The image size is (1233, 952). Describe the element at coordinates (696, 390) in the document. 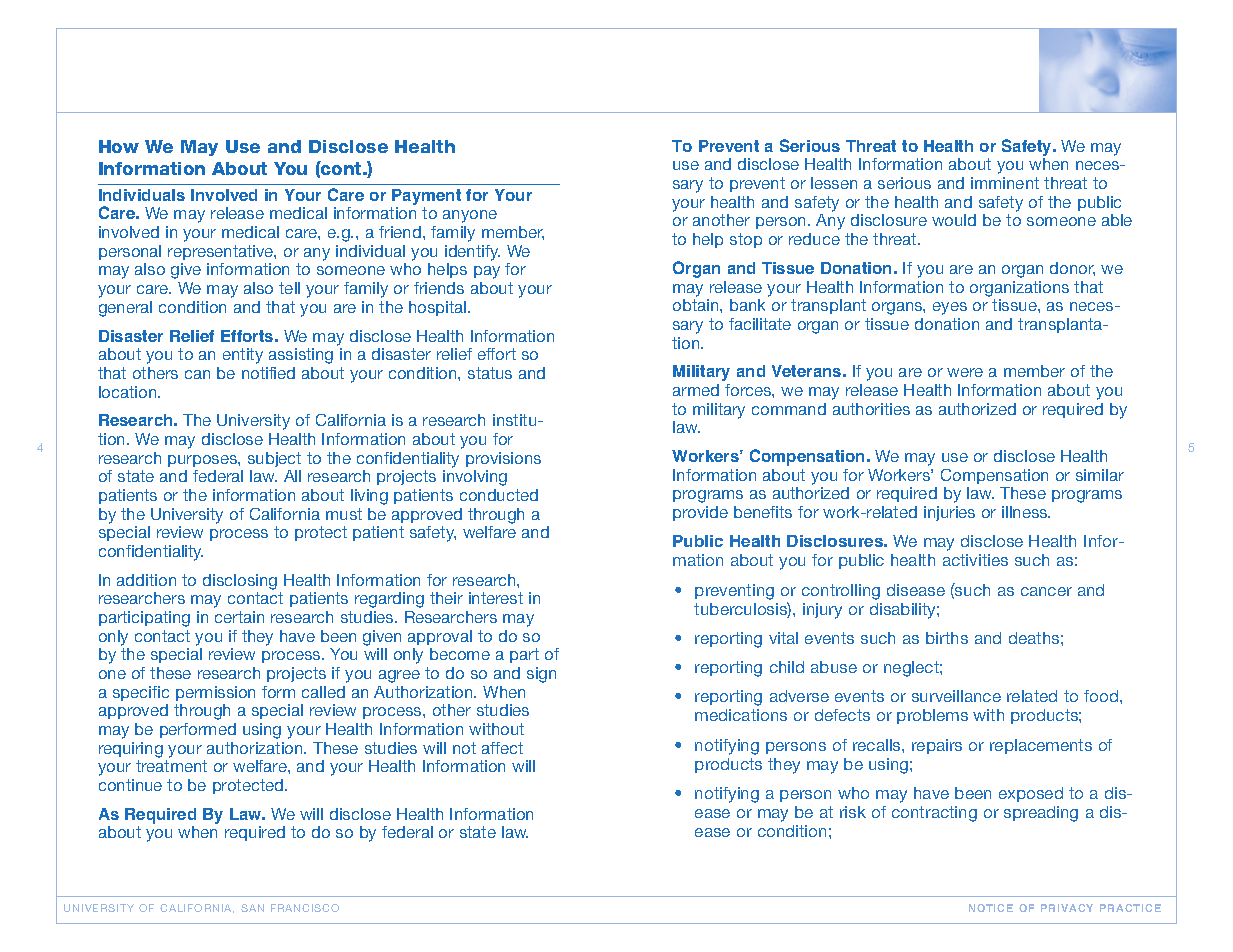

I see `armed` at that location.
